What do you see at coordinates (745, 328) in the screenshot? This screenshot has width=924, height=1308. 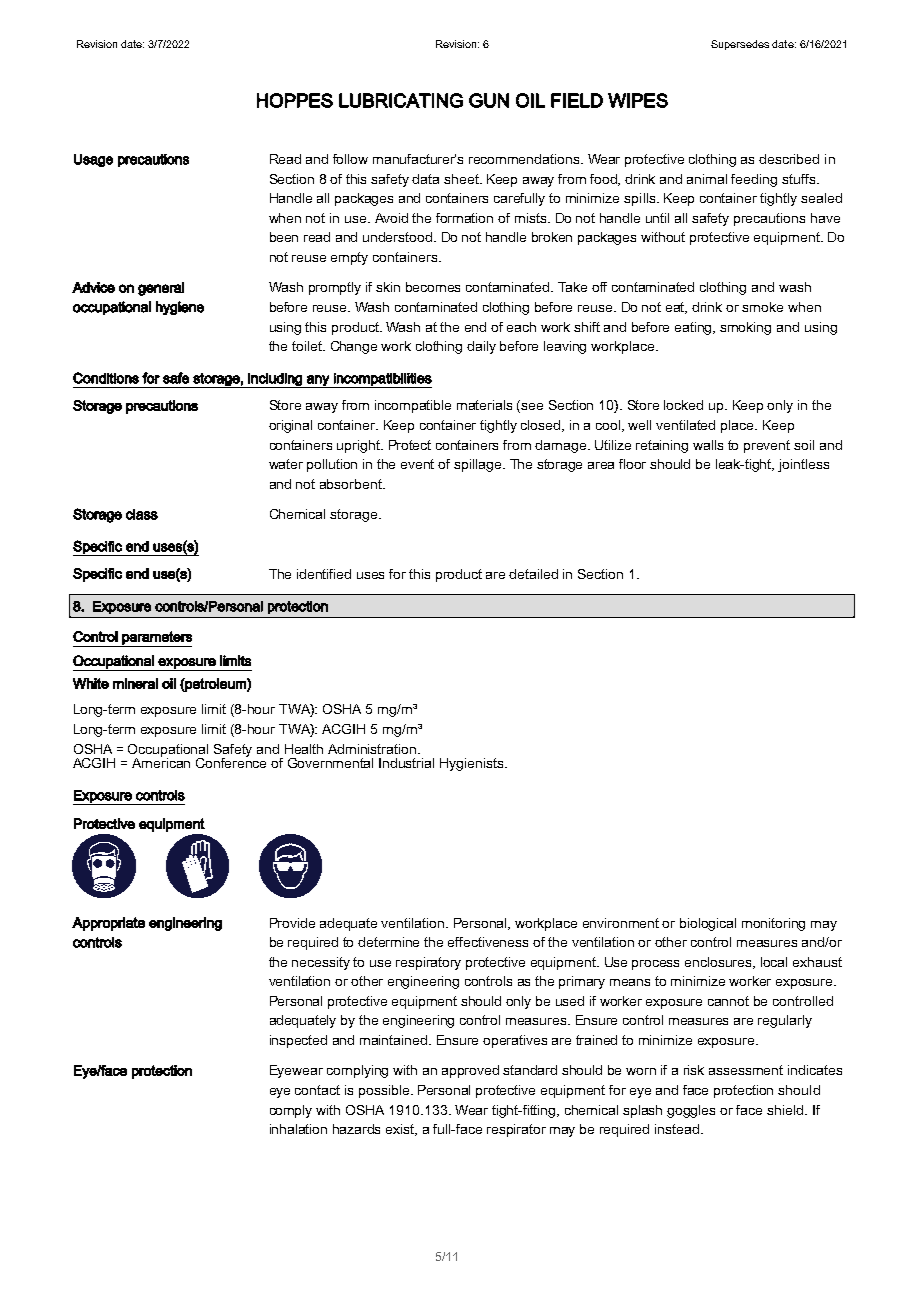 I see `smoking` at bounding box center [745, 328].
